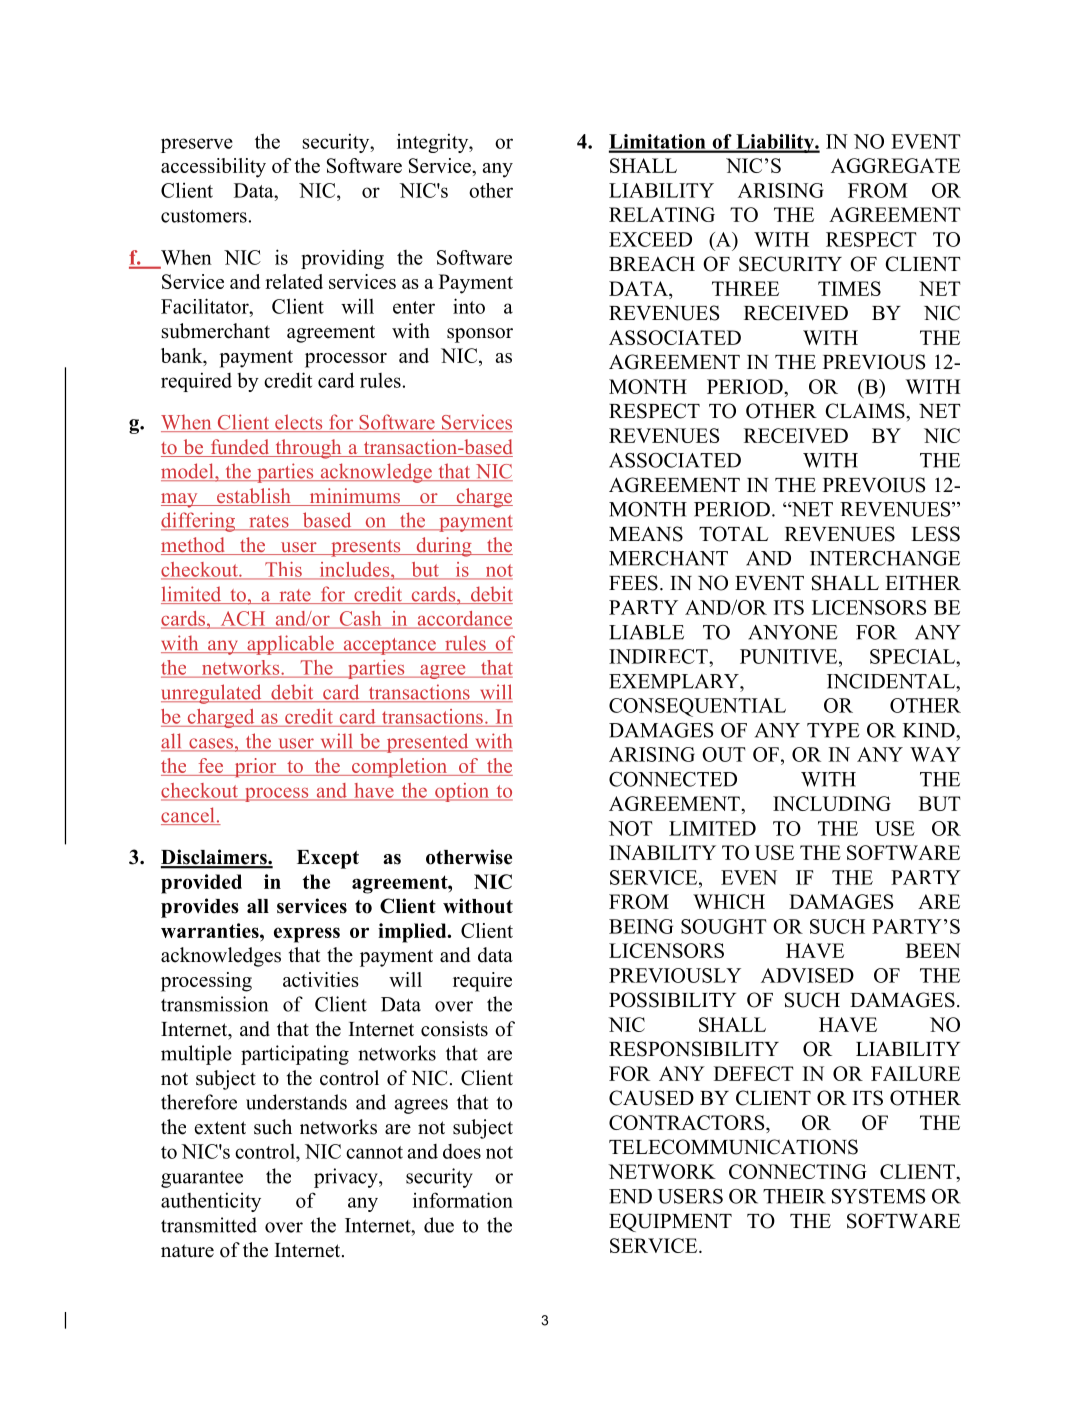  I want to click on INCLUDING, so click(832, 803).
